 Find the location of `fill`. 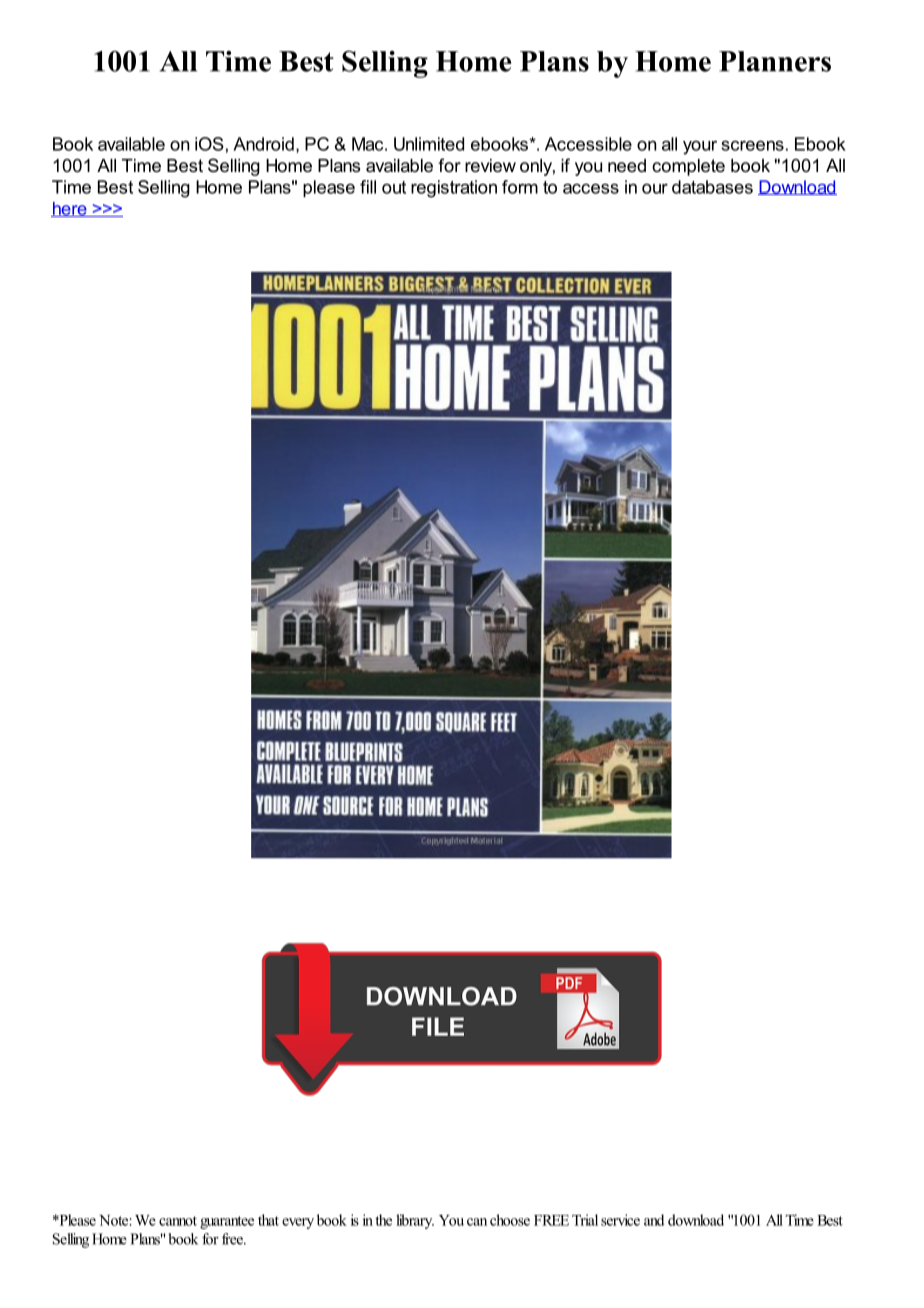

fill is located at coordinates (368, 187).
